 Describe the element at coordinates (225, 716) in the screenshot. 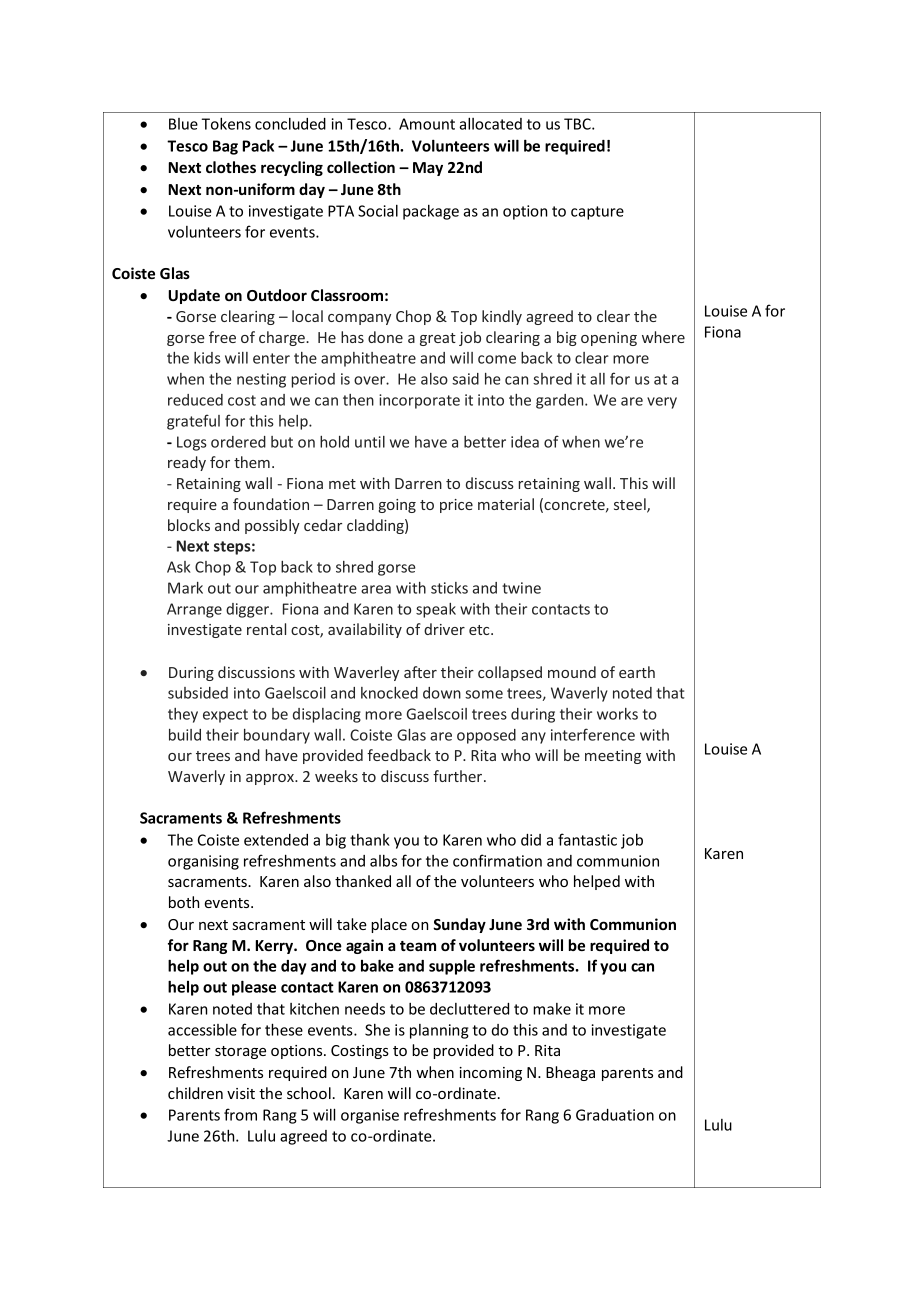

I see `expect` at that location.
